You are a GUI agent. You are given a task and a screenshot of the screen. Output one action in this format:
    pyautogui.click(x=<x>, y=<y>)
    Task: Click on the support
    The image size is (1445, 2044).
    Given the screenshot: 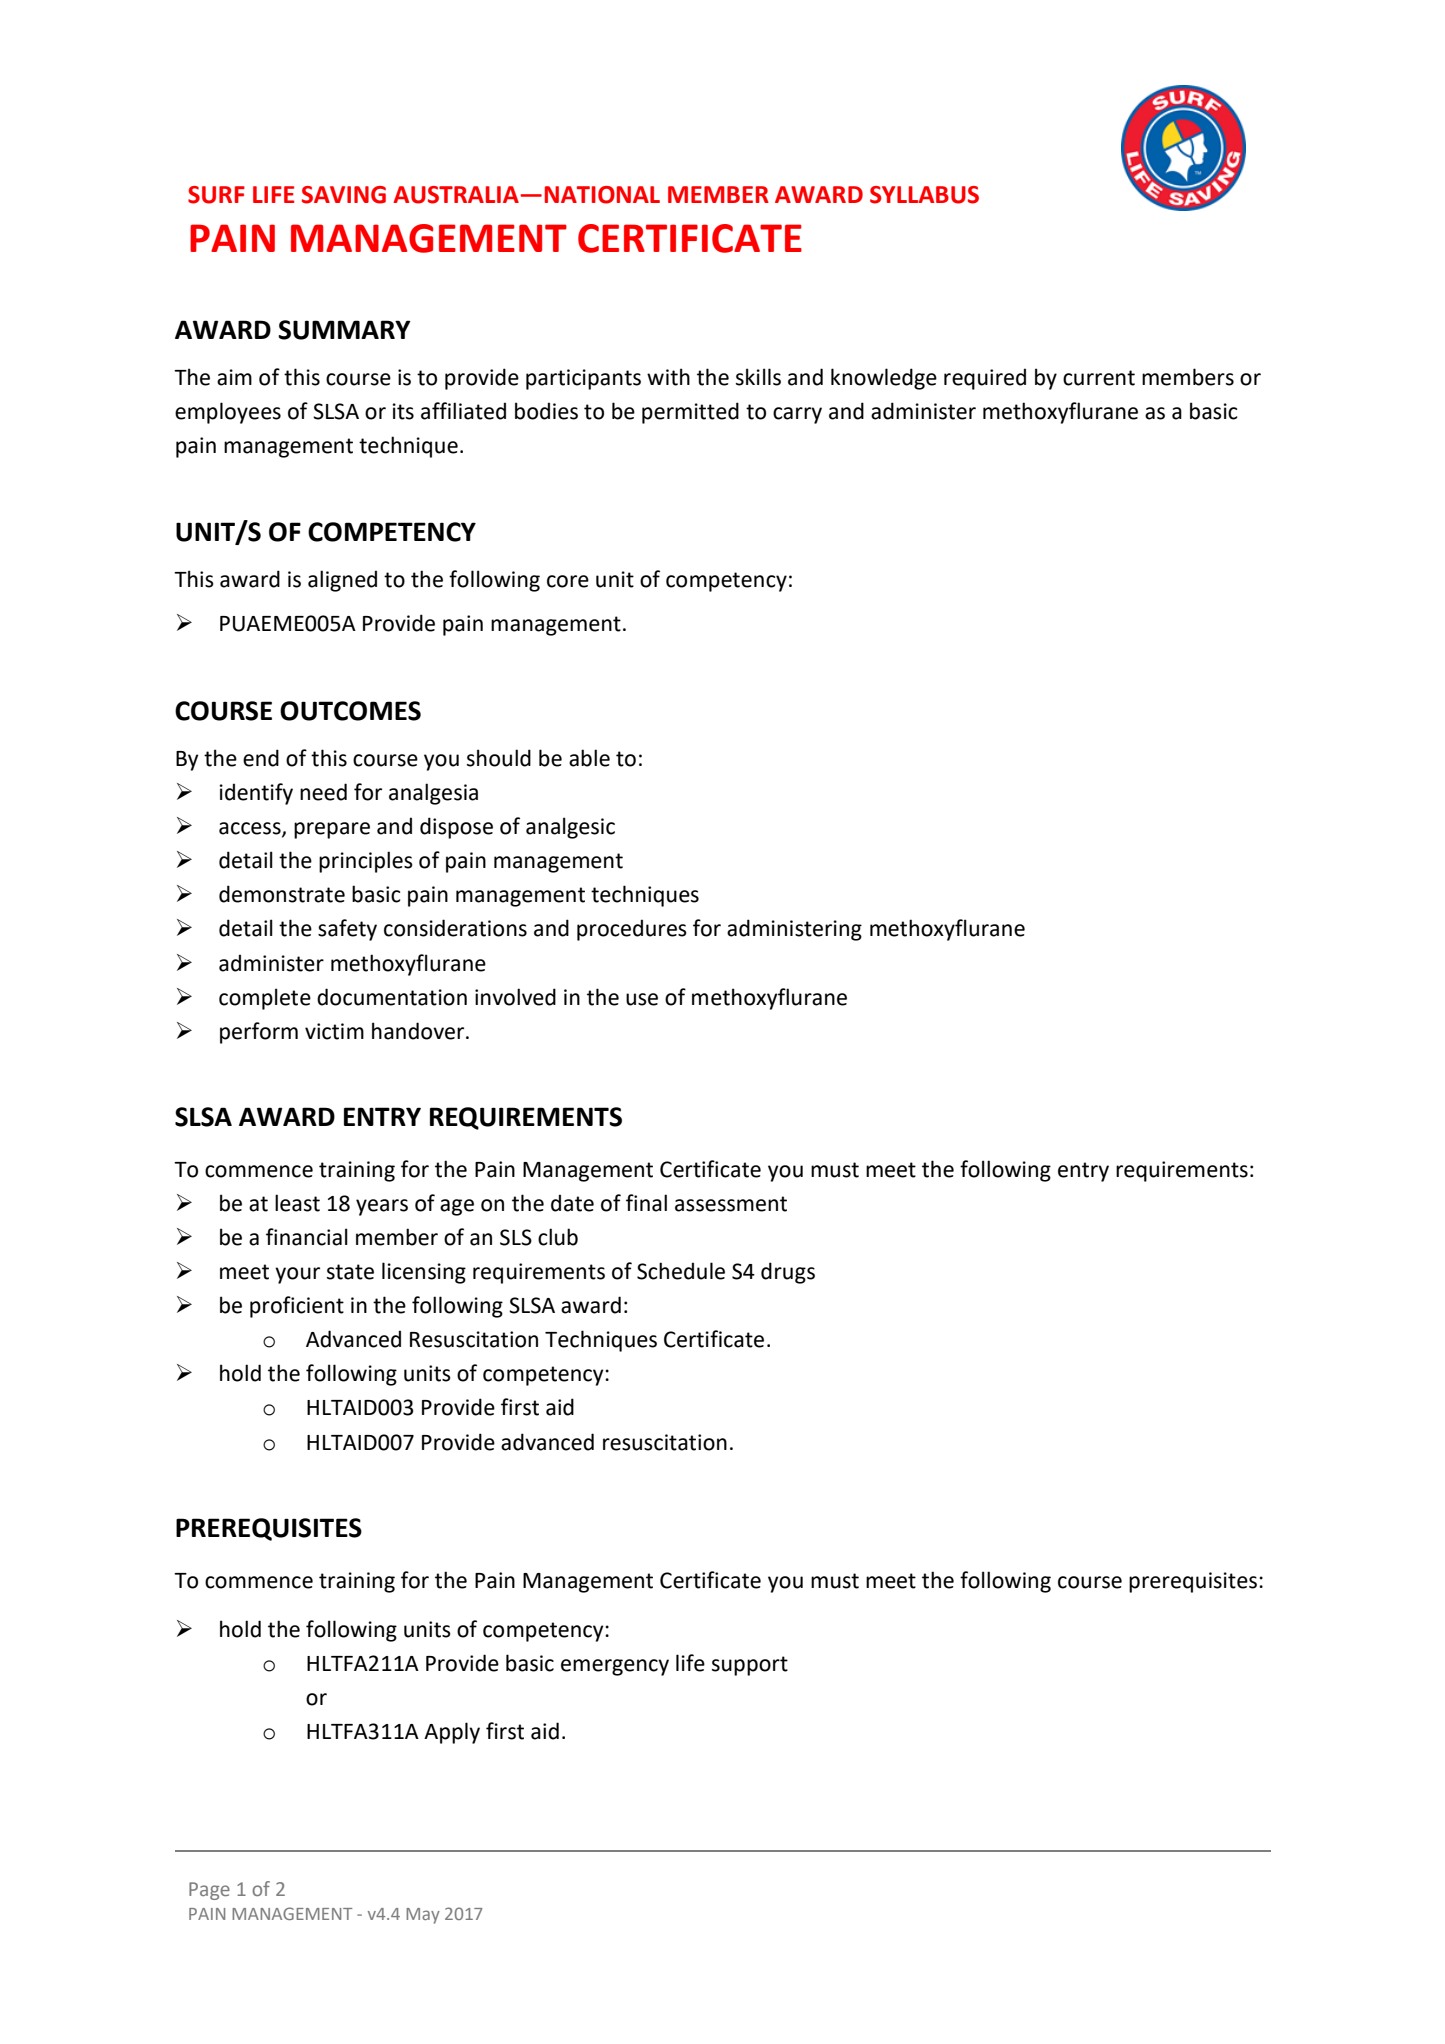 What is the action you would take?
    pyautogui.click(x=750, y=1666)
